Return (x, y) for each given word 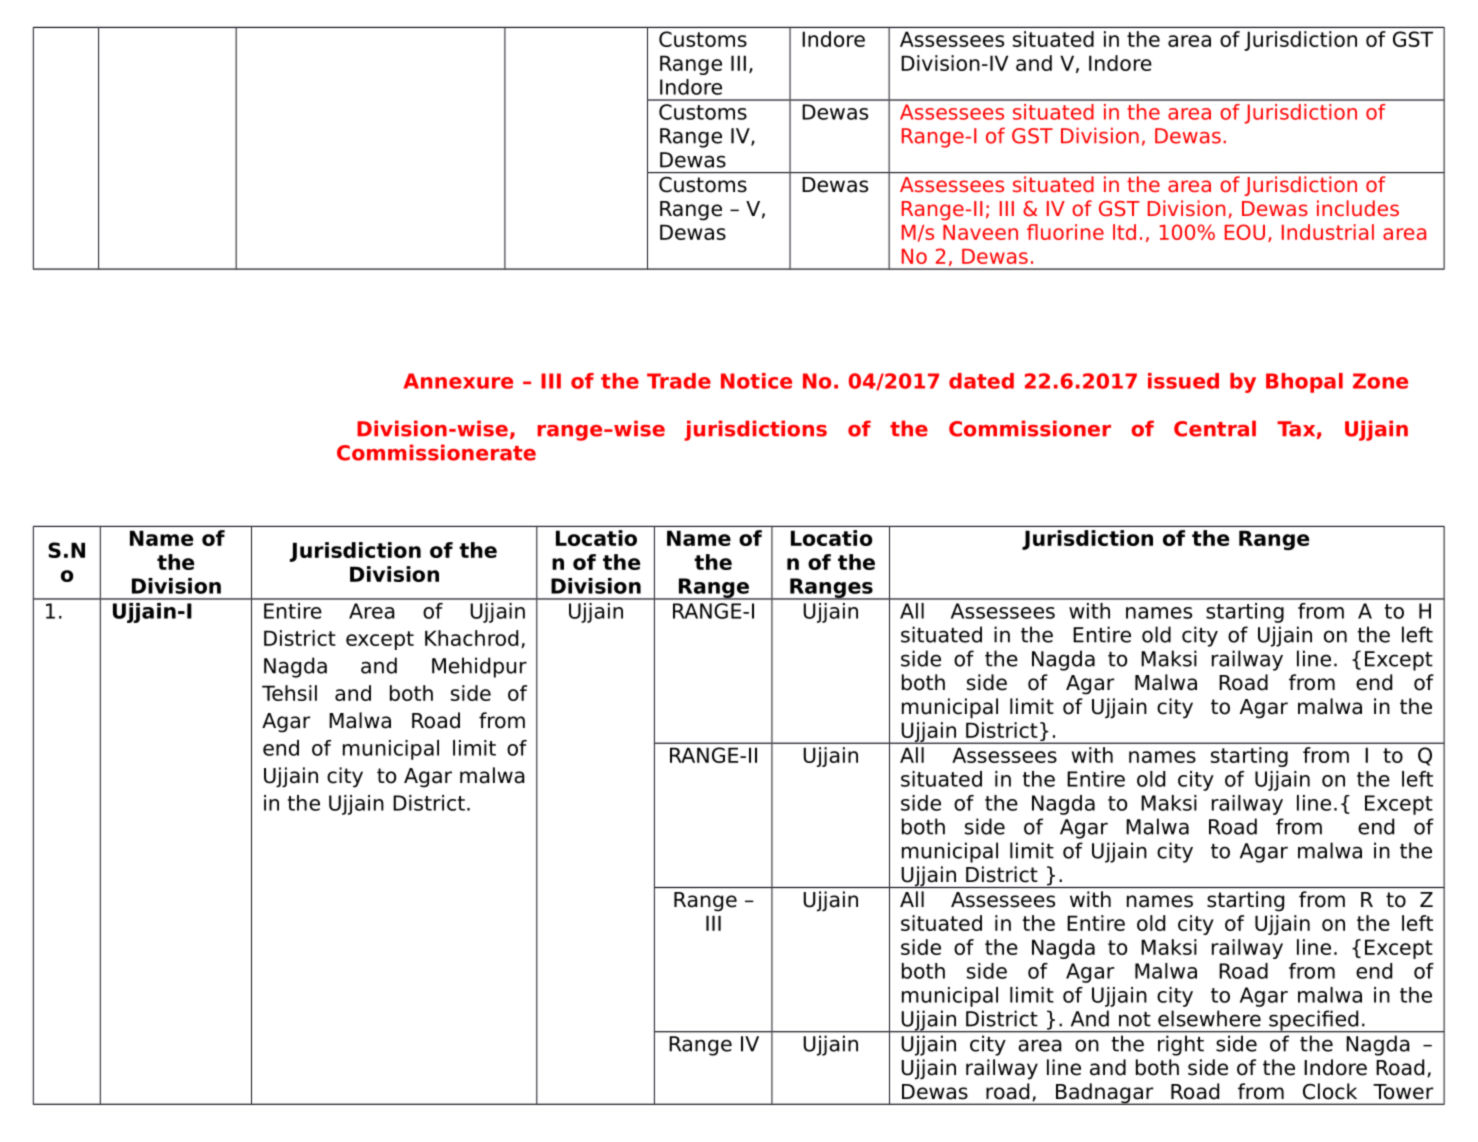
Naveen (980, 232)
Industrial (1328, 232)
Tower (1403, 1092)
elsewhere (1209, 1018)
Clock (1330, 1091)
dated (981, 381)
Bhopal (1304, 383)
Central (1215, 428)
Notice (756, 381)
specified (1314, 1021)
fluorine (1065, 232)
